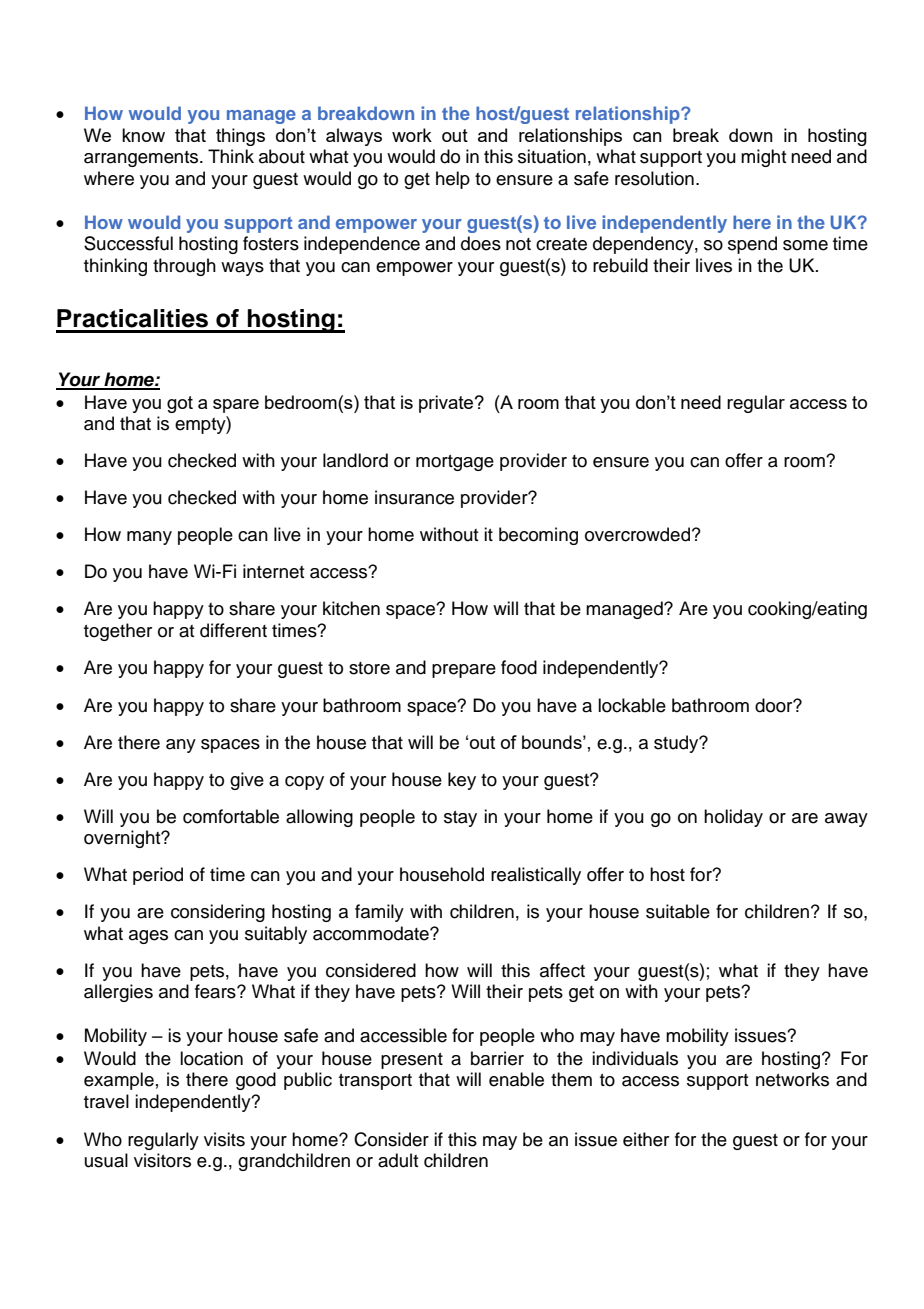 The width and height of the screenshot is (924, 1309). What do you see at coordinates (453, 180) in the screenshot?
I see `help` at bounding box center [453, 180].
